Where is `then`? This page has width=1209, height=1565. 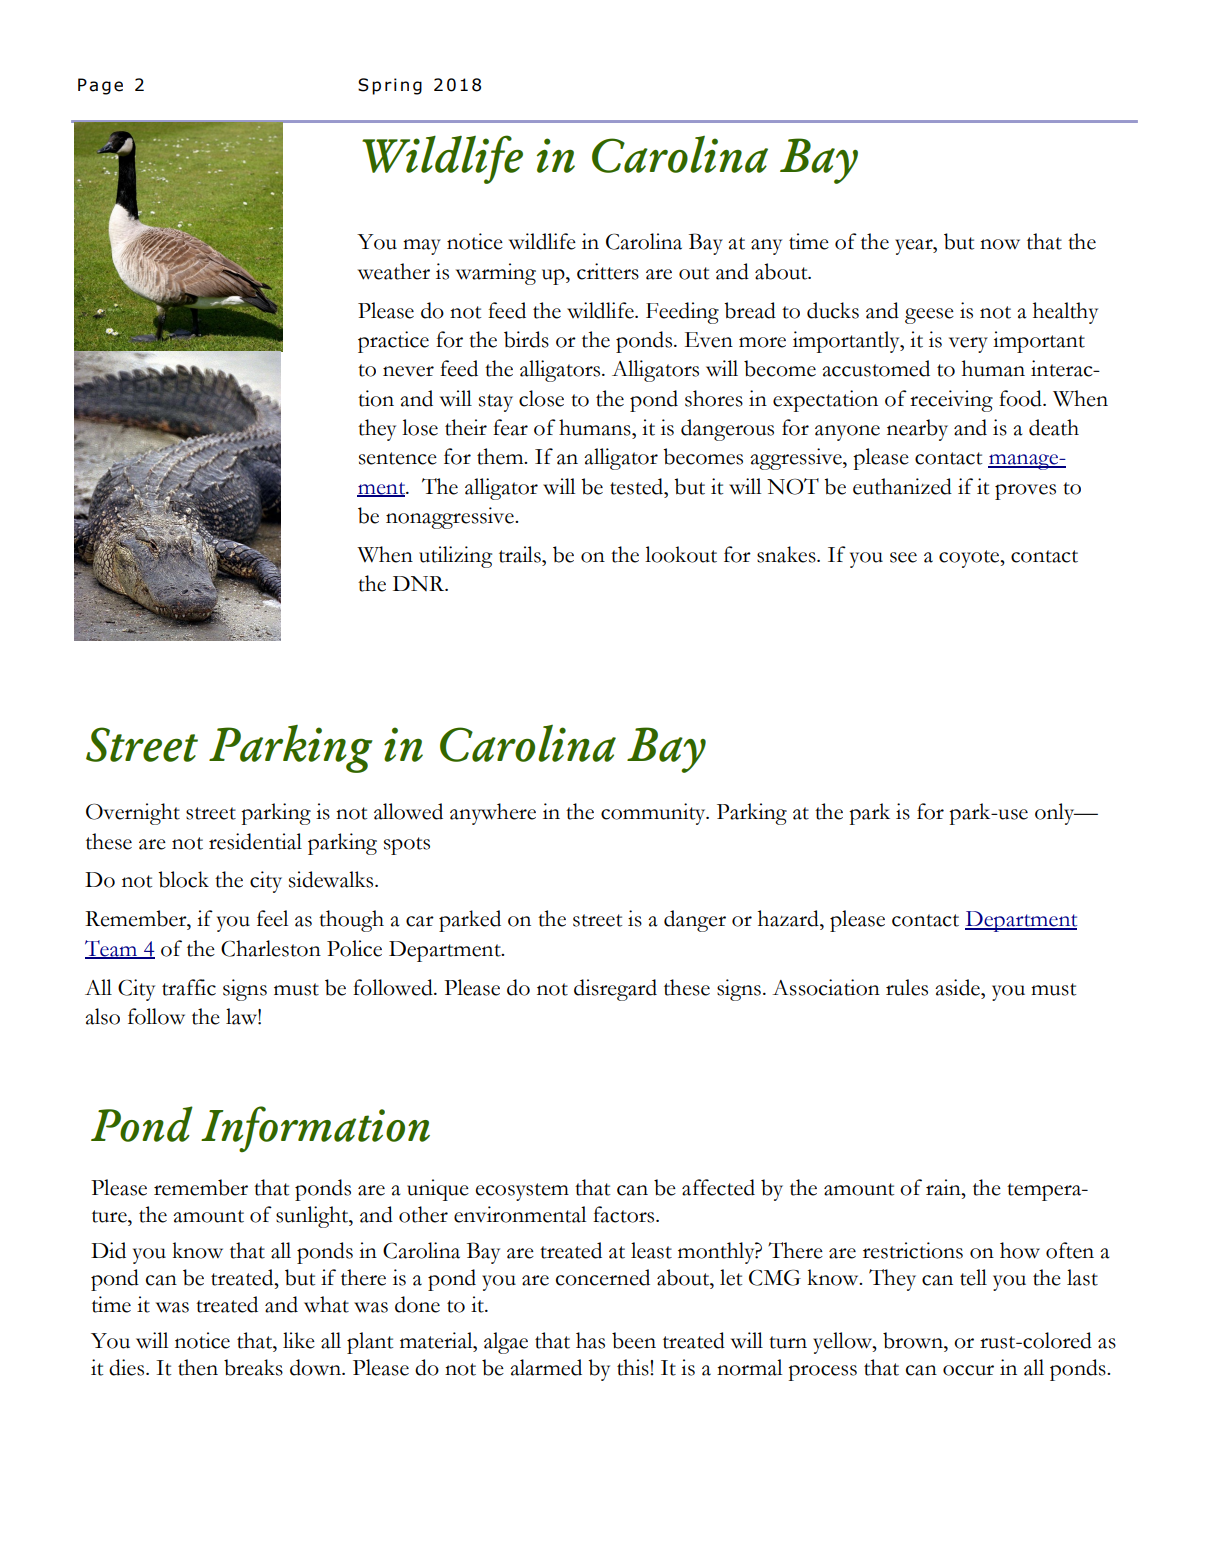
then is located at coordinates (198, 1367).
